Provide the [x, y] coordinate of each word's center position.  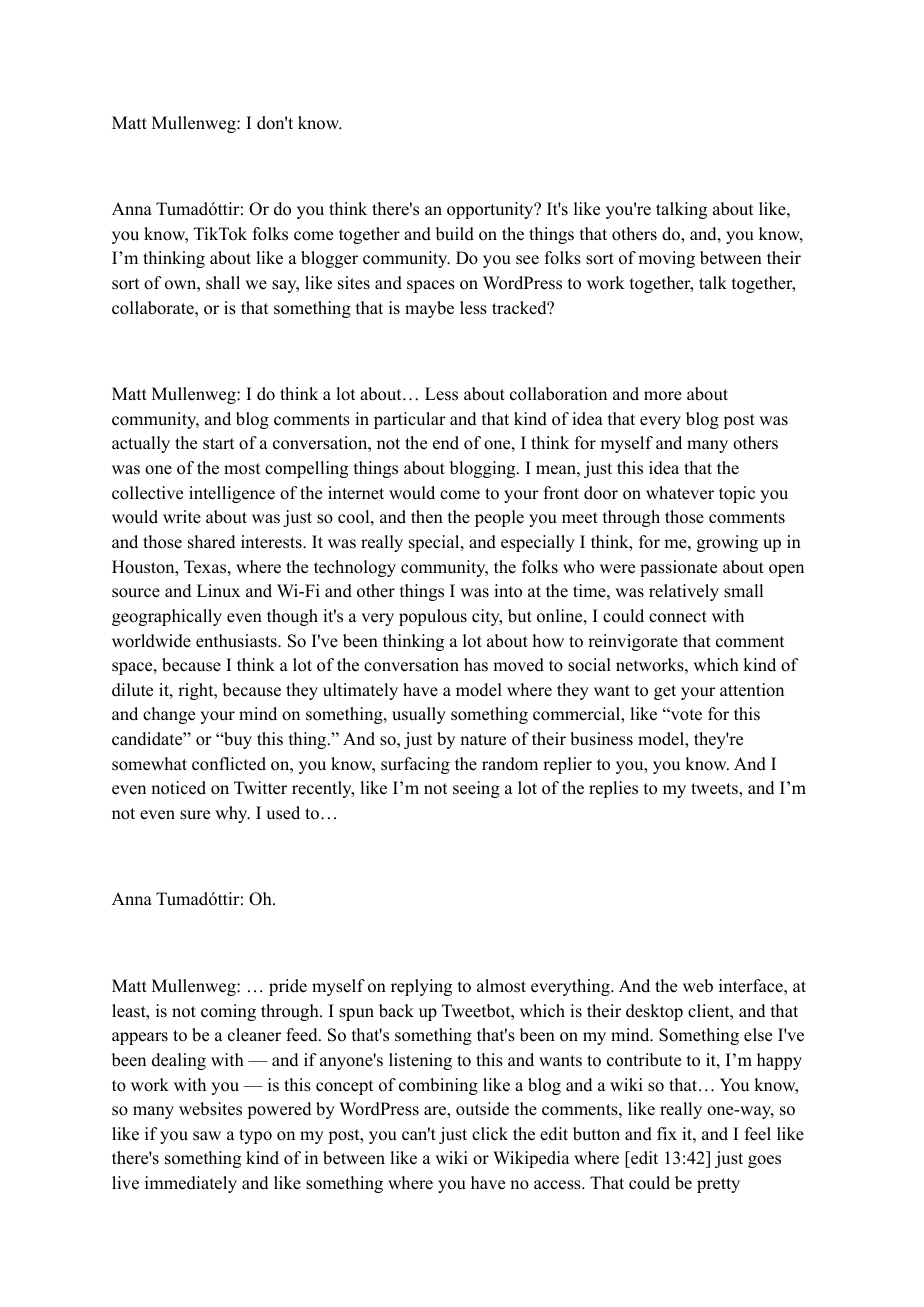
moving [666, 259]
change [169, 715]
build [455, 234]
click [490, 1134]
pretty [718, 1185]
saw [207, 1136]
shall [223, 283]
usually [419, 715]
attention [752, 690]
